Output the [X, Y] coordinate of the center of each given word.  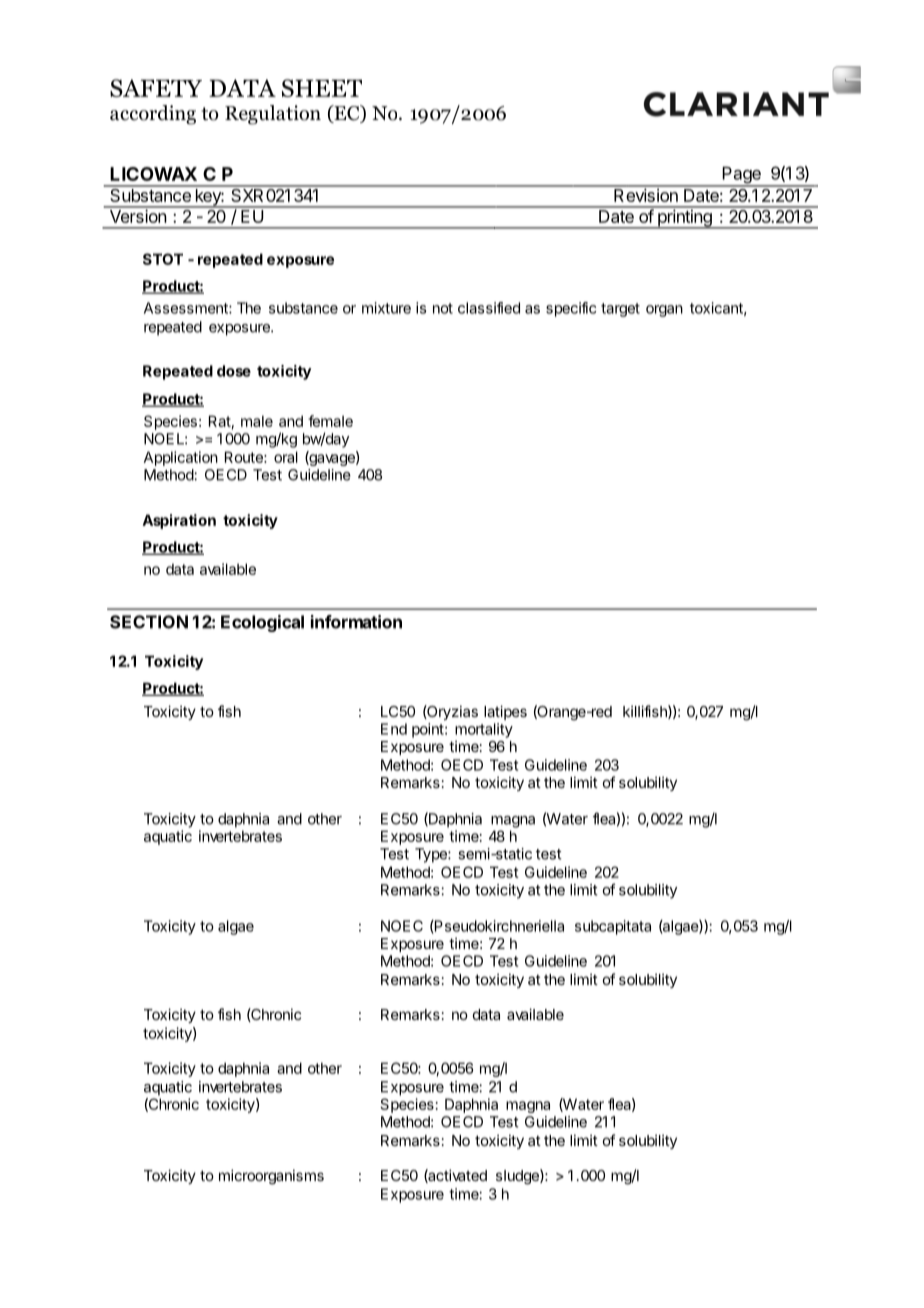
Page [741, 176]
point [428, 730]
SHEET [322, 88]
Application [181, 458]
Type [432, 855]
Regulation [273, 115]
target [620, 310]
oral [286, 457]
